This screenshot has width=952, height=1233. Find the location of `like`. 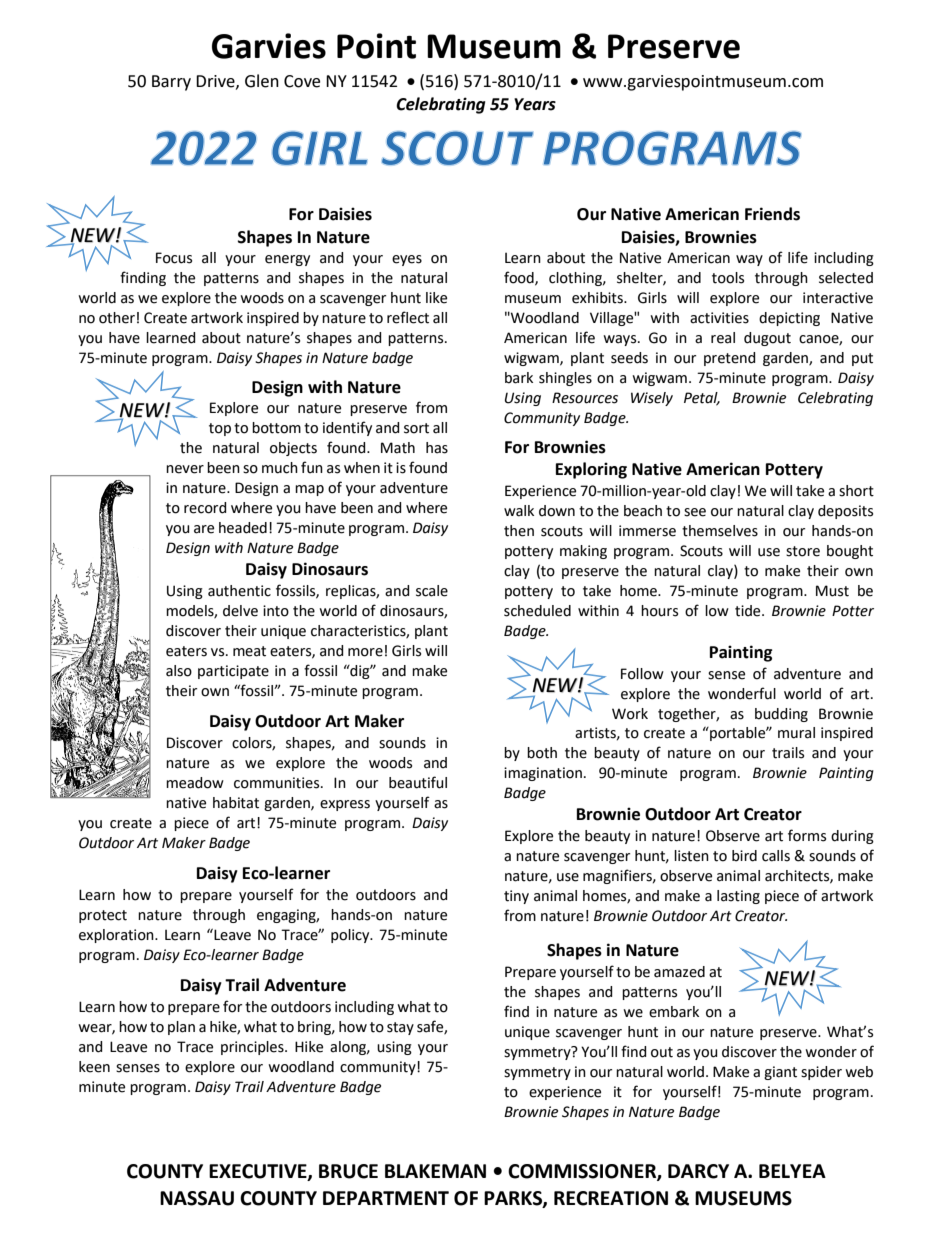

like is located at coordinates (436, 298).
